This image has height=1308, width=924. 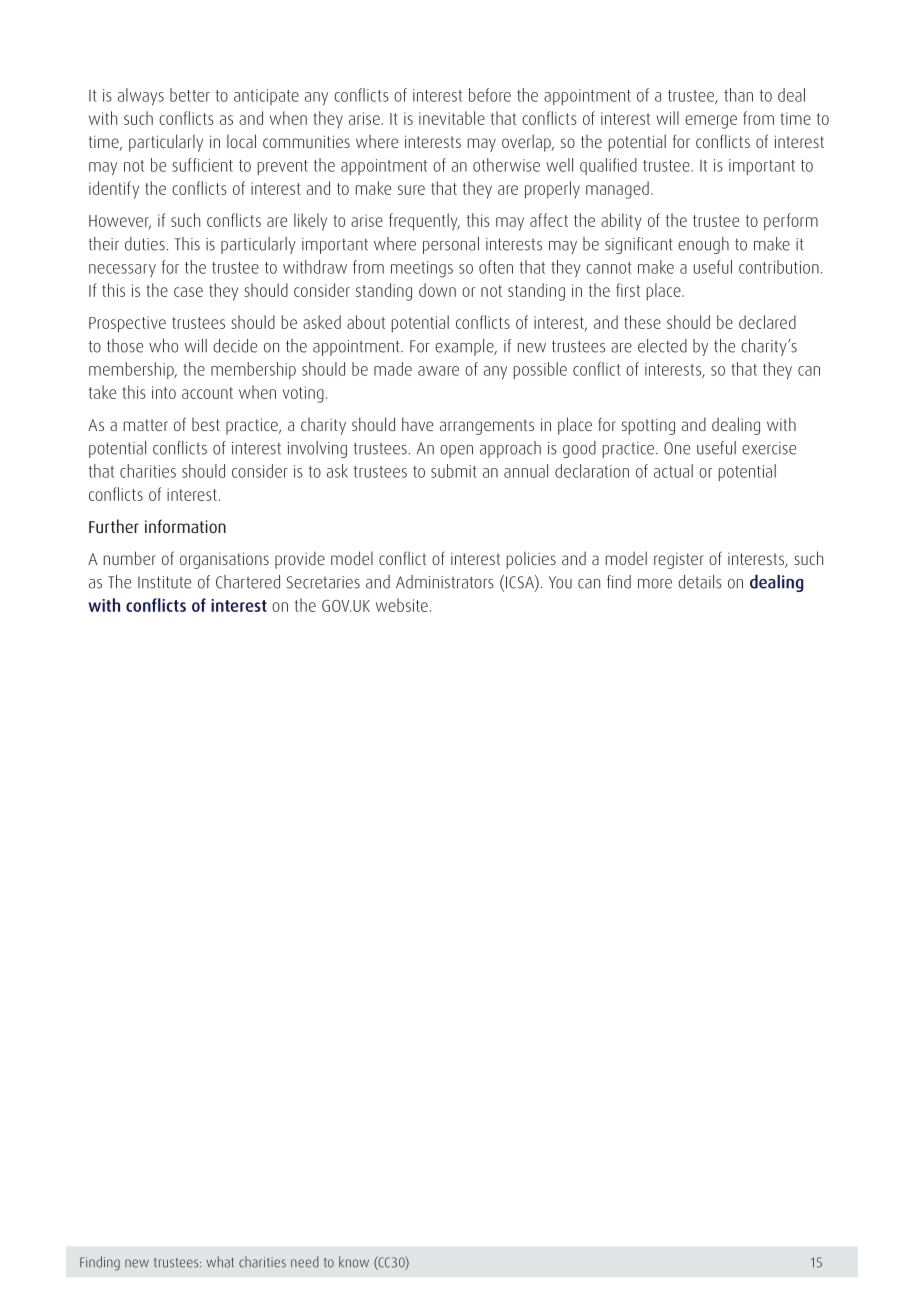 I want to click on Institute, so click(x=164, y=582).
